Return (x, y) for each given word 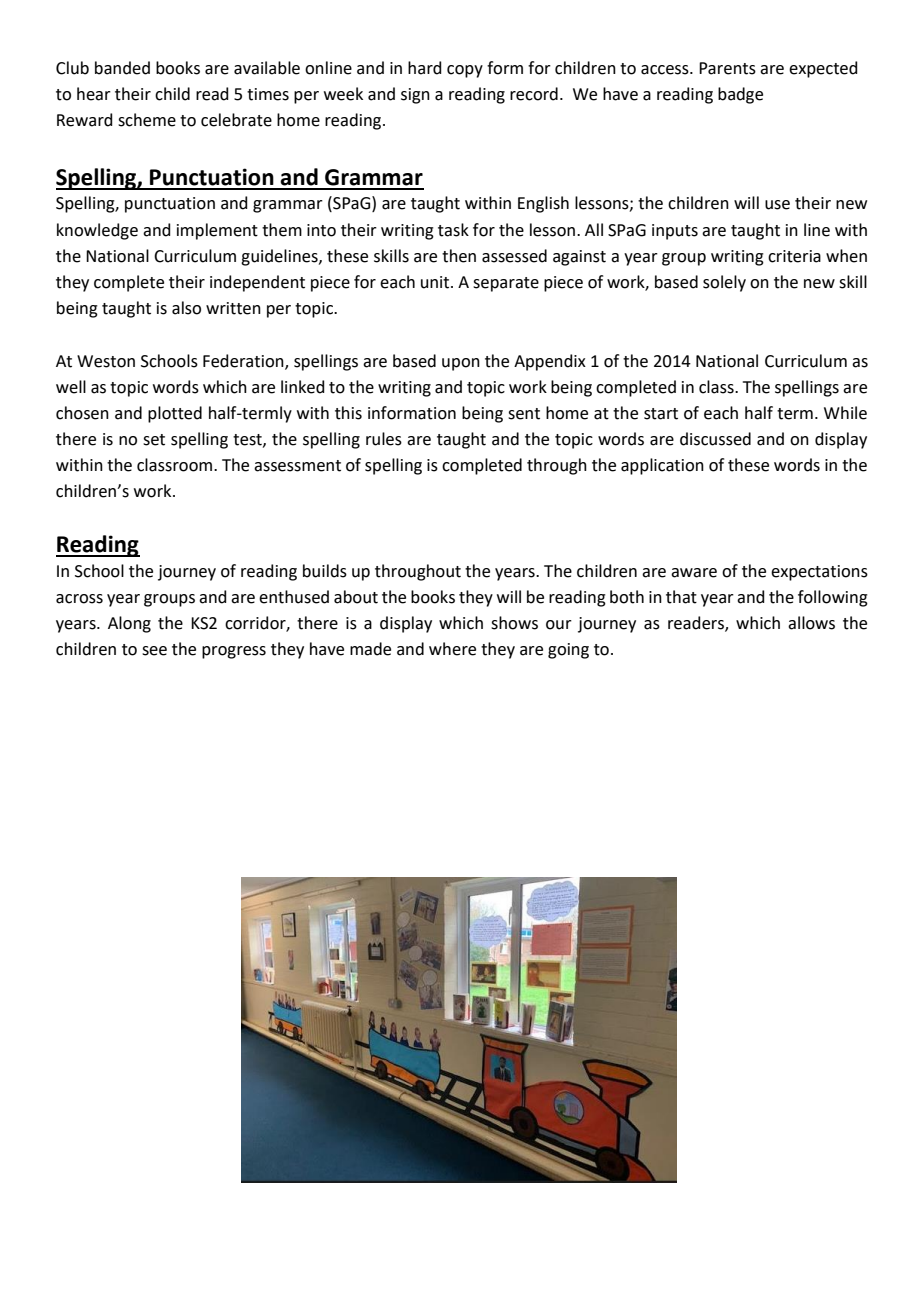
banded (122, 68)
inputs (675, 232)
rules (384, 439)
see (154, 651)
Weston (106, 361)
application (662, 466)
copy (465, 71)
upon (461, 364)
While (845, 413)
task (453, 230)
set (154, 440)
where (452, 649)
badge (740, 95)
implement (217, 231)
